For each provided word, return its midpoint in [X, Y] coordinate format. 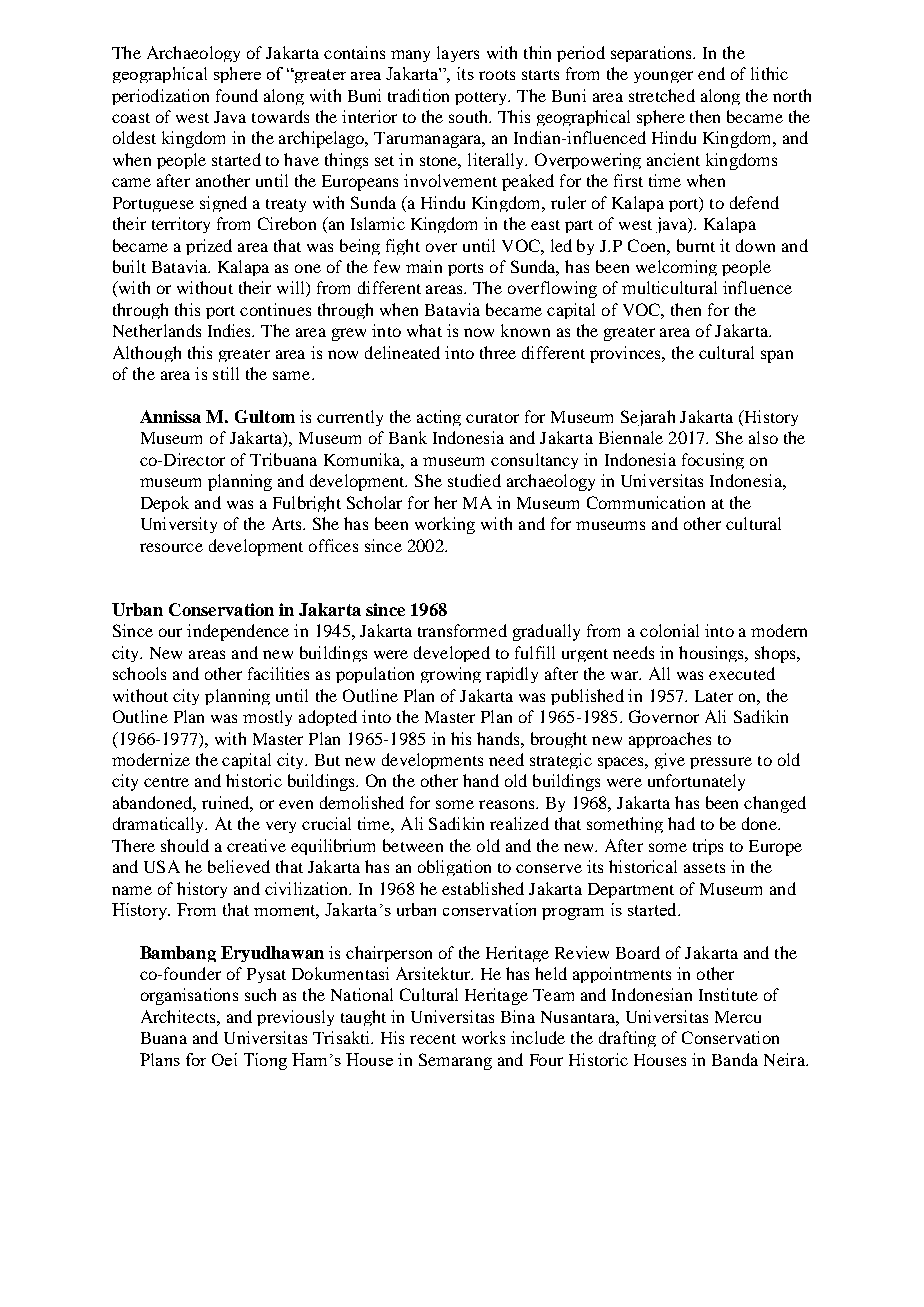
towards [280, 116]
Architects [179, 1016]
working [445, 525]
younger [663, 77]
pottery [482, 98]
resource [171, 547]
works [483, 1037]
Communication [646, 502]
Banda [735, 1059]
